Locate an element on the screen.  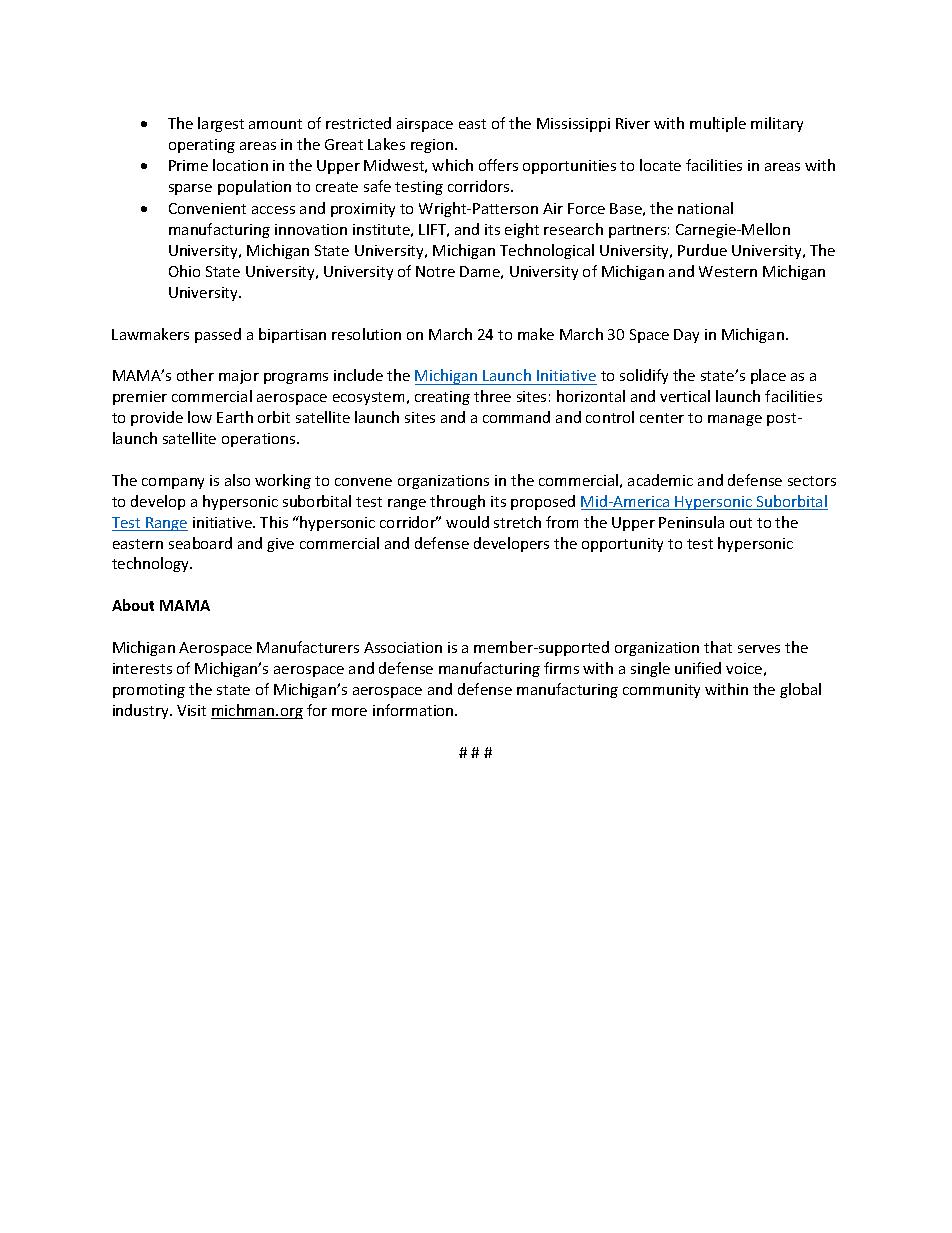
Western is located at coordinates (728, 271).
